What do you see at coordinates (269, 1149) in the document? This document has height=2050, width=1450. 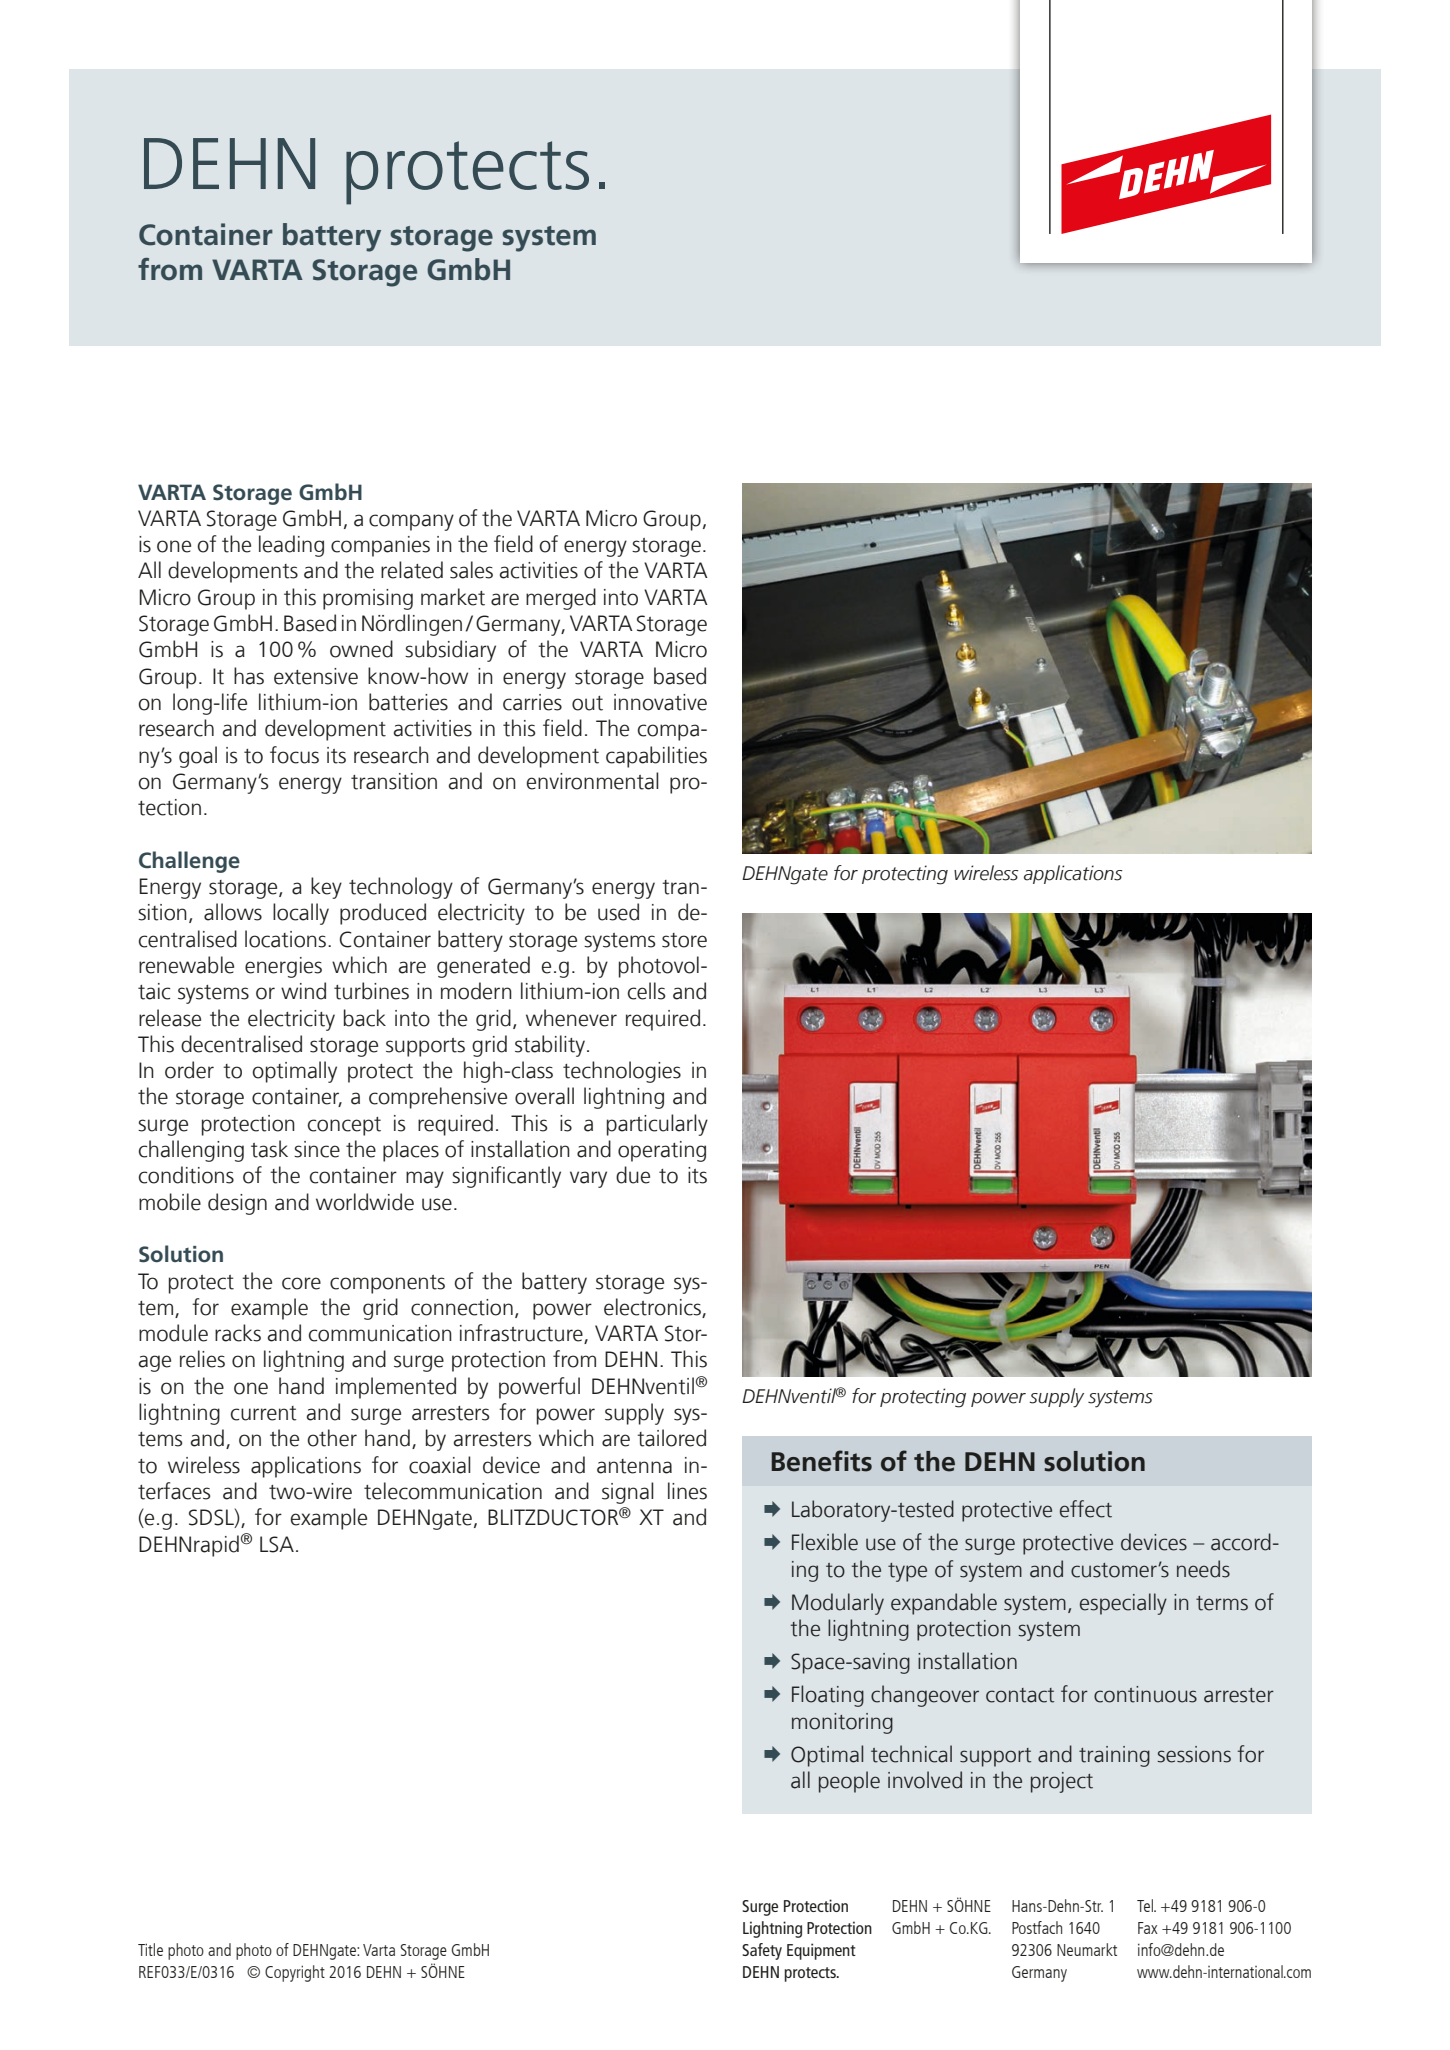 I see `task` at bounding box center [269, 1149].
